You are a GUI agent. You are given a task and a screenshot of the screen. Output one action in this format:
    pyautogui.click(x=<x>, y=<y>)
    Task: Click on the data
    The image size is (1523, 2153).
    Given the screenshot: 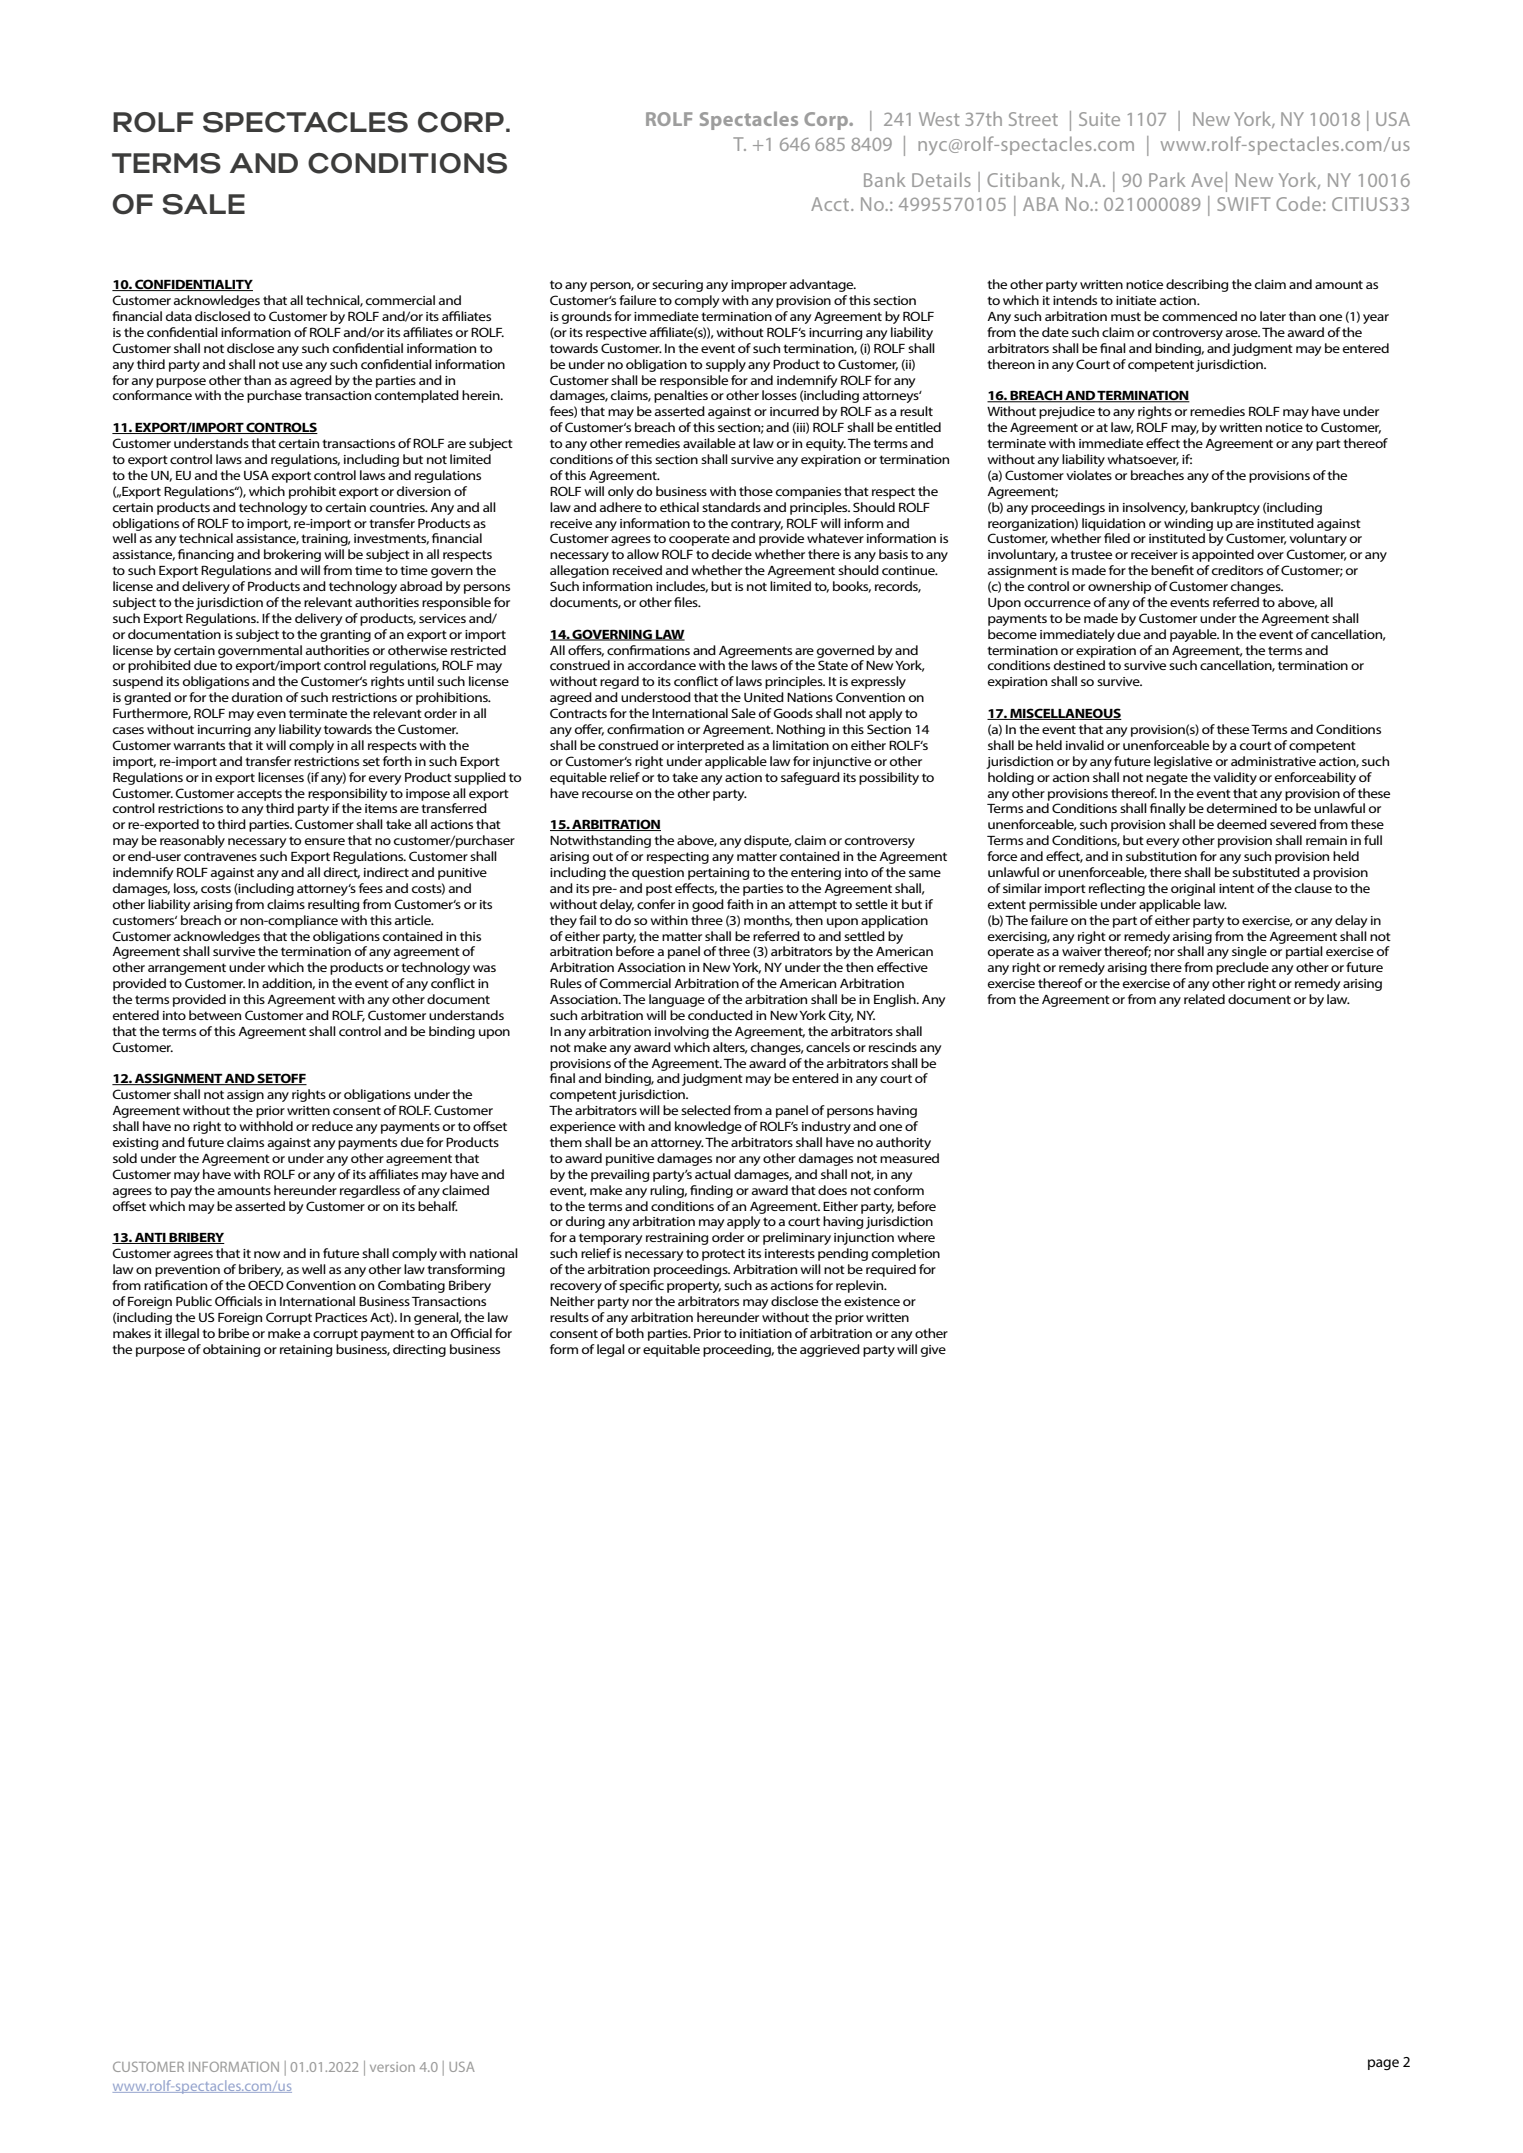 What is the action you would take?
    pyautogui.click(x=179, y=316)
